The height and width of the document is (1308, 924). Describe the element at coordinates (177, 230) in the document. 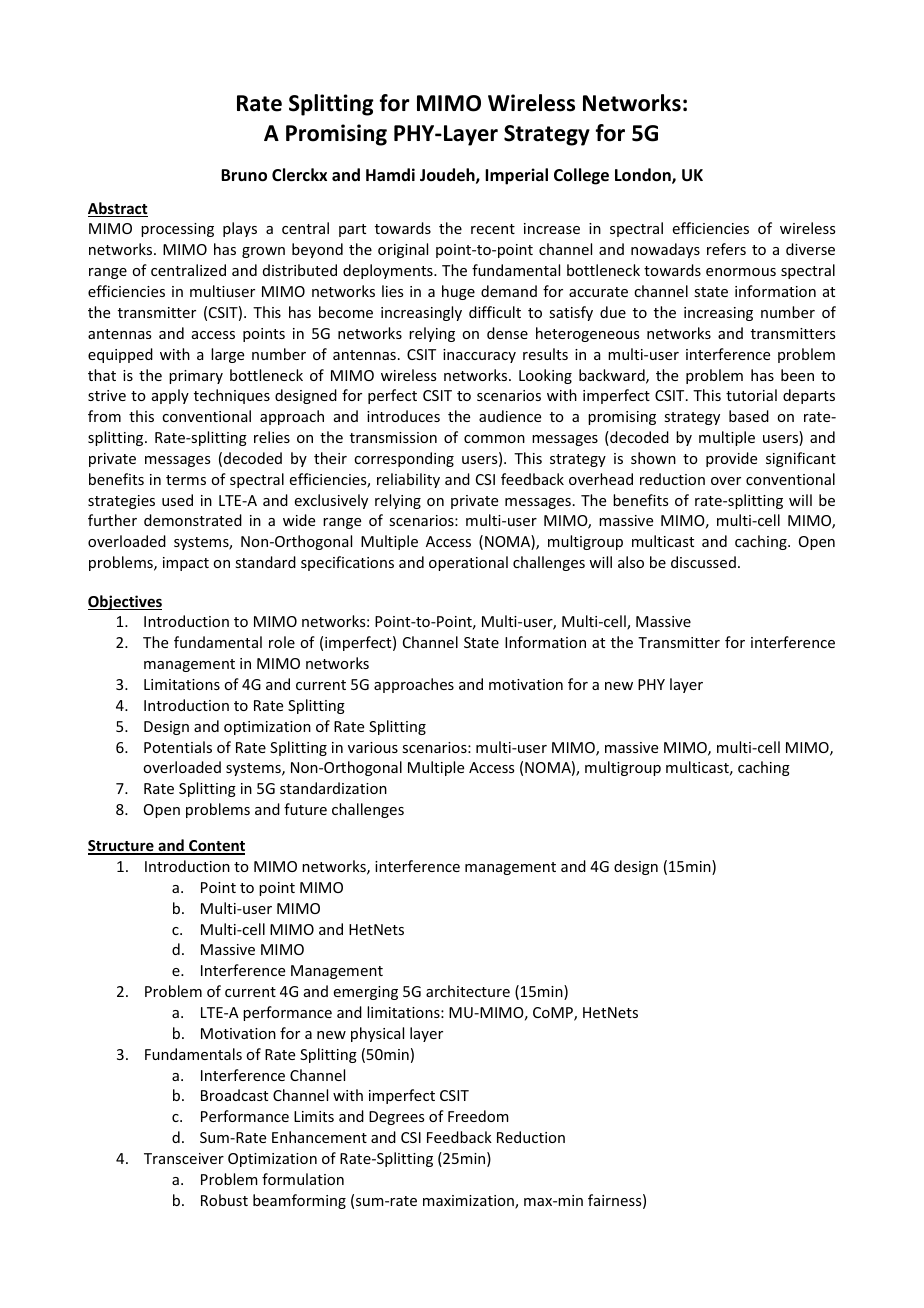

I see `processing` at that location.
